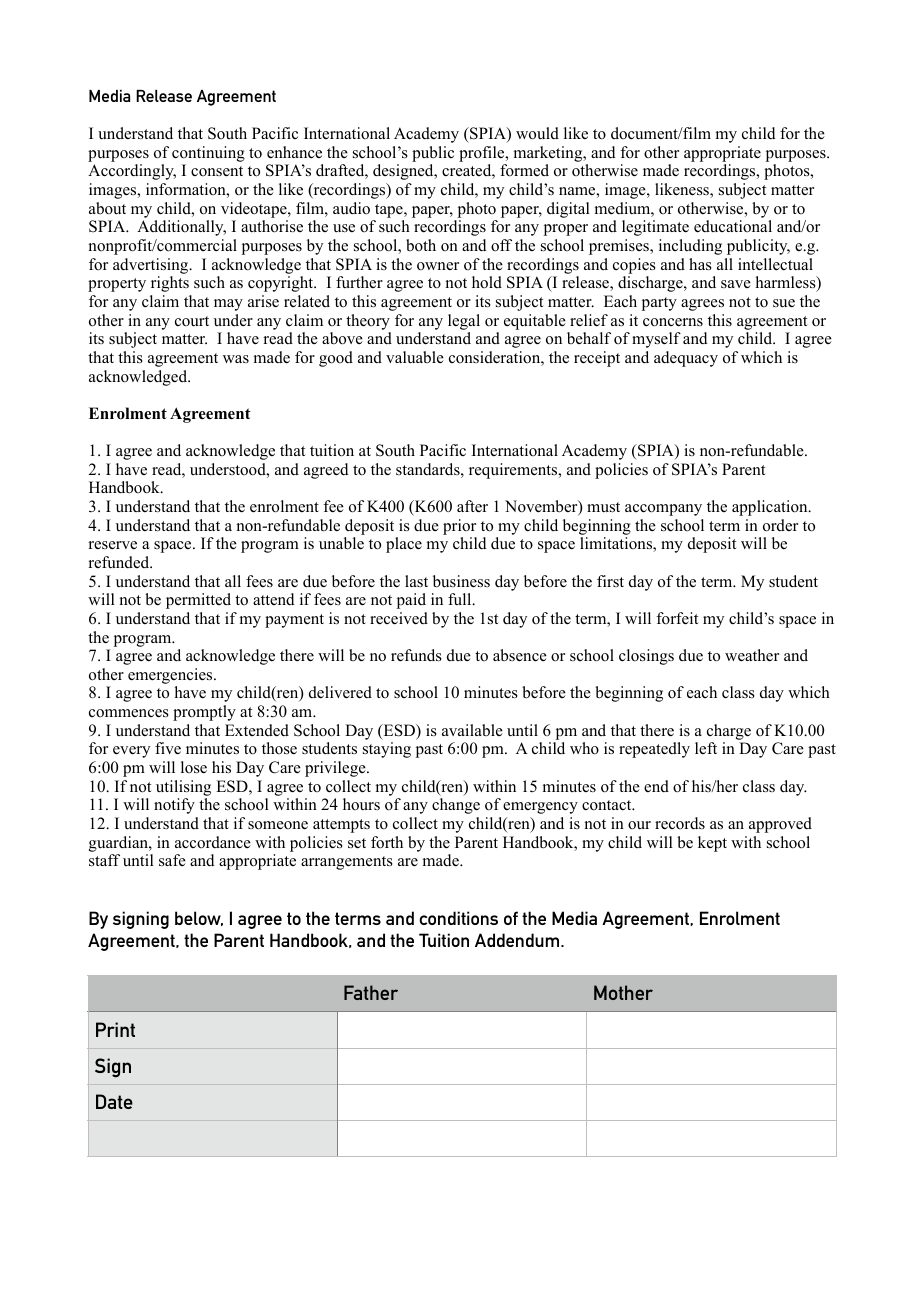  What do you see at coordinates (194, 767) in the screenshot?
I see `lose` at bounding box center [194, 767].
